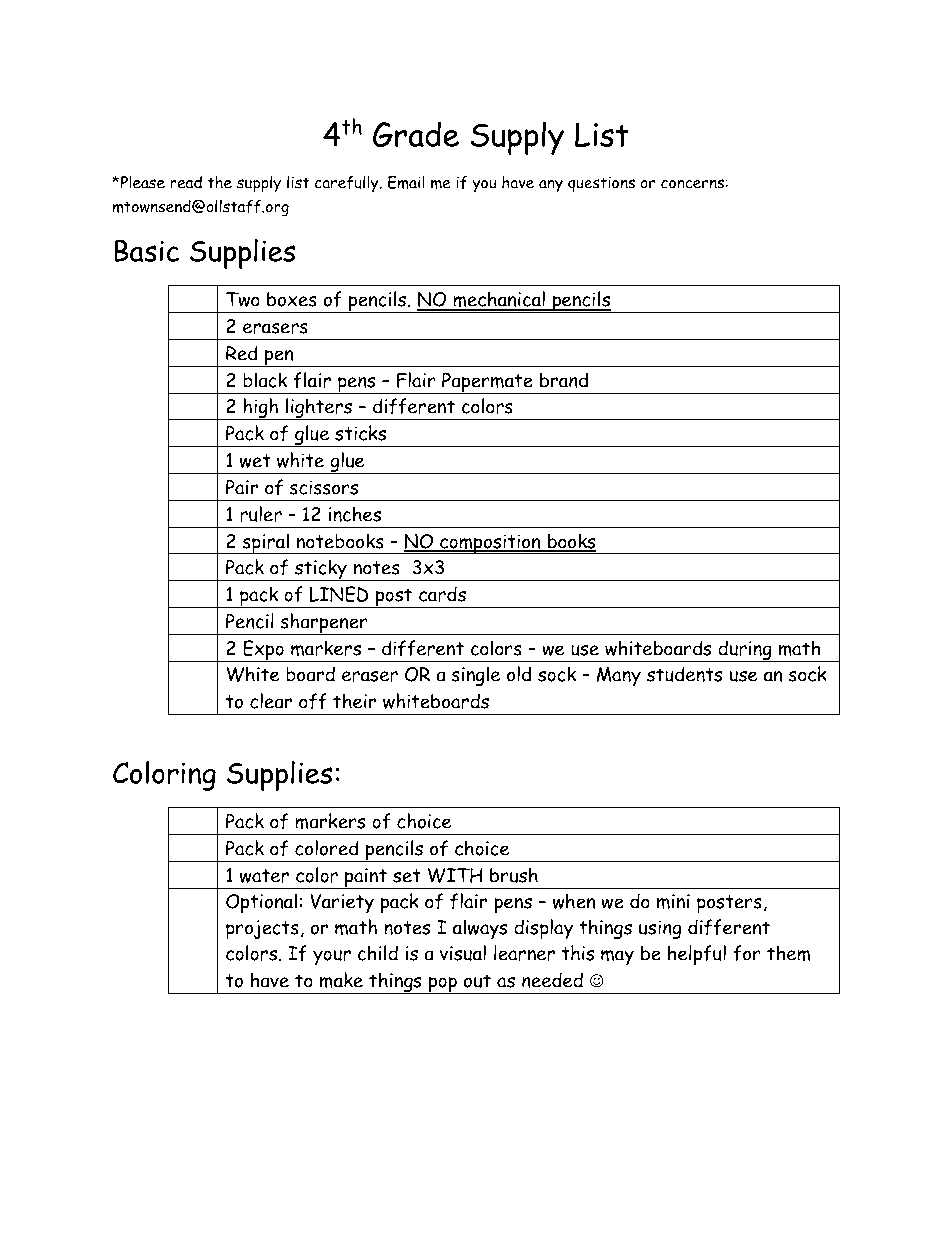 This document has width=952, height=1233. What do you see at coordinates (186, 182) in the document?
I see `read` at bounding box center [186, 182].
